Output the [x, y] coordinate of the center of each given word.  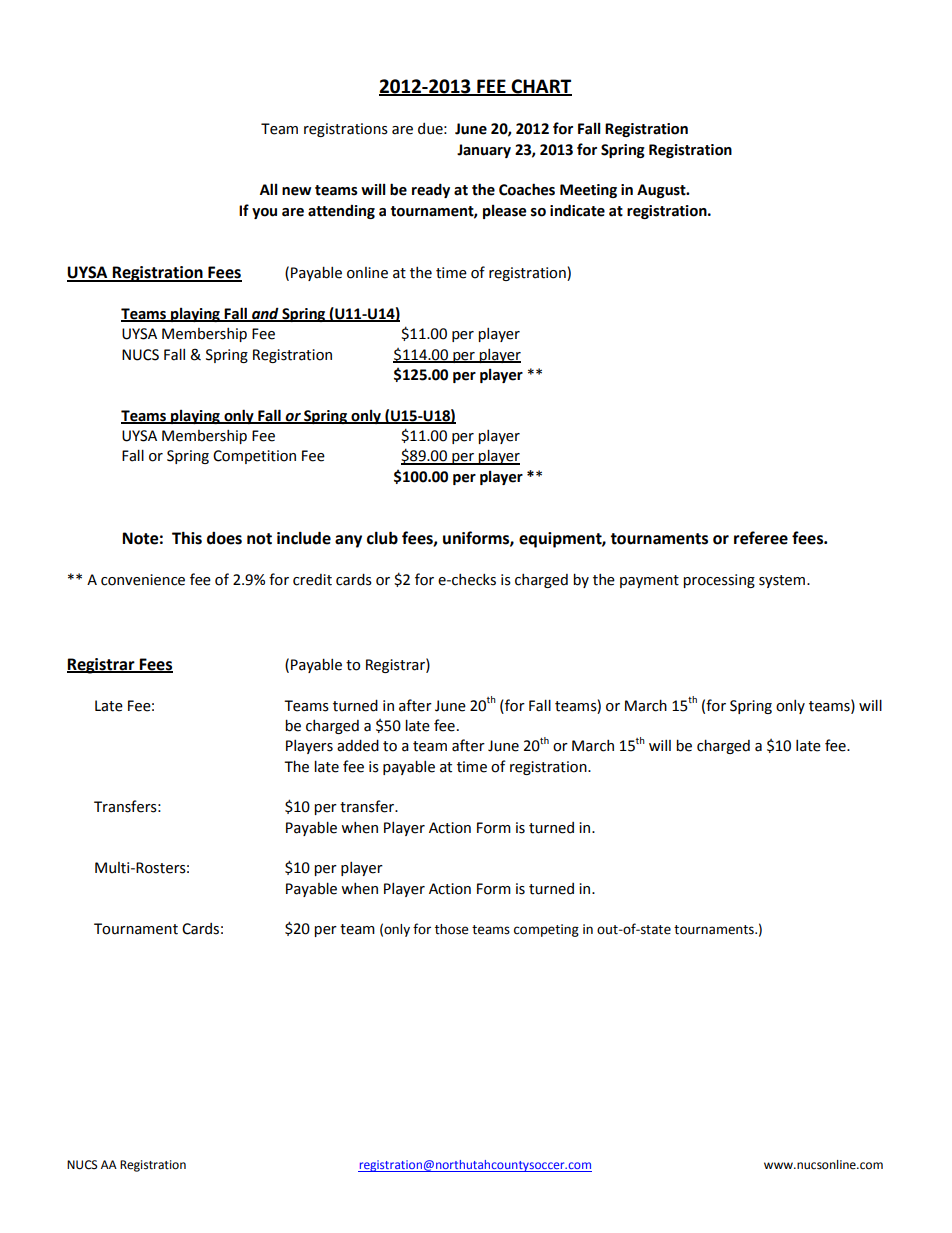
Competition [254, 457]
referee [761, 538]
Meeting [588, 191]
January [484, 151]
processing [719, 581]
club [382, 538]
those [452, 929]
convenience [143, 580]
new [296, 191]
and [265, 314]
